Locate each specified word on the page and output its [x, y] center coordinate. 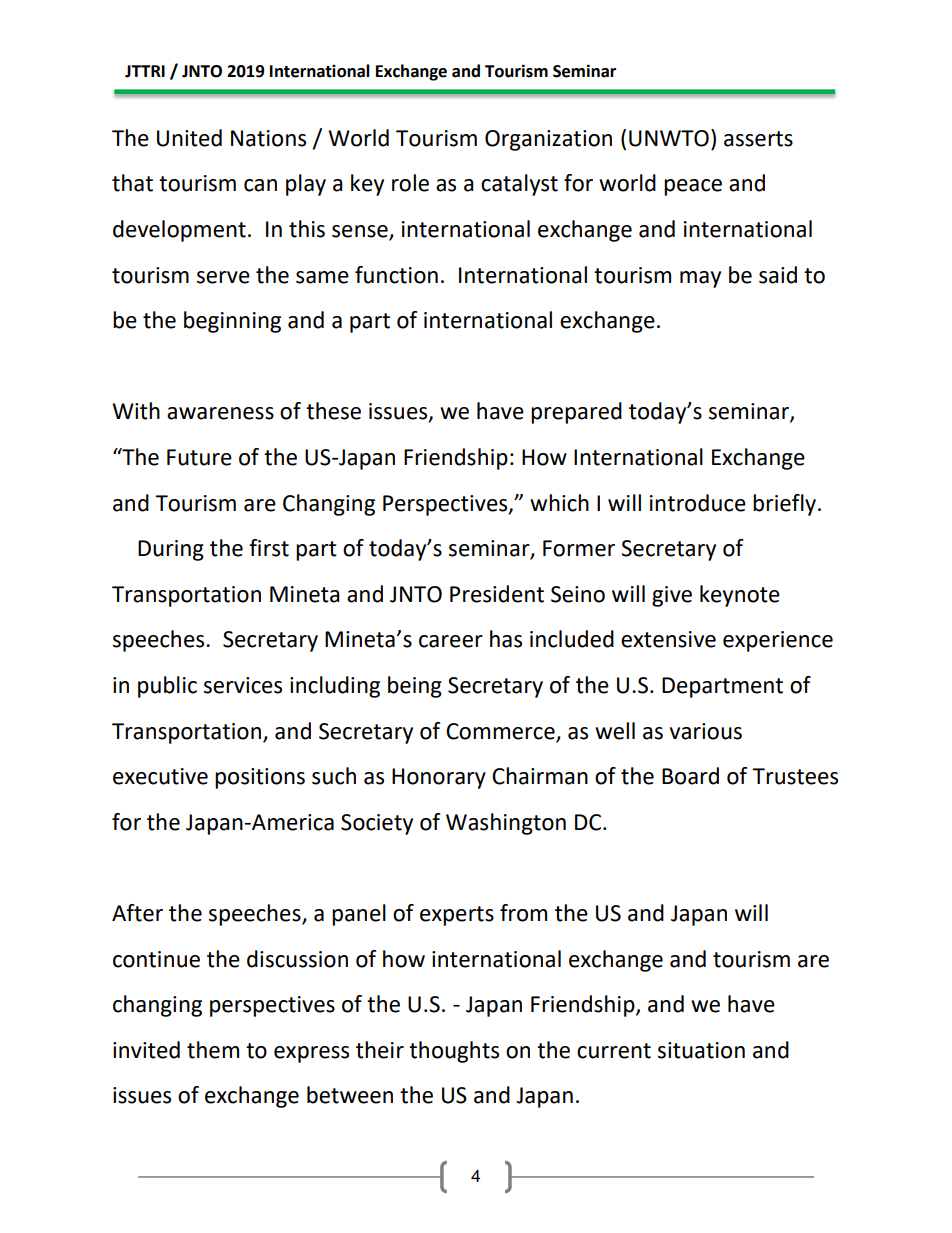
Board [690, 776]
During [171, 550]
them [213, 1050]
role [410, 183]
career [451, 641]
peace [693, 187]
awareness [220, 413]
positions [260, 778]
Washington [506, 824]
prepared [576, 413]
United [189, 138]
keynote [740, 596]
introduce [698, 503]
